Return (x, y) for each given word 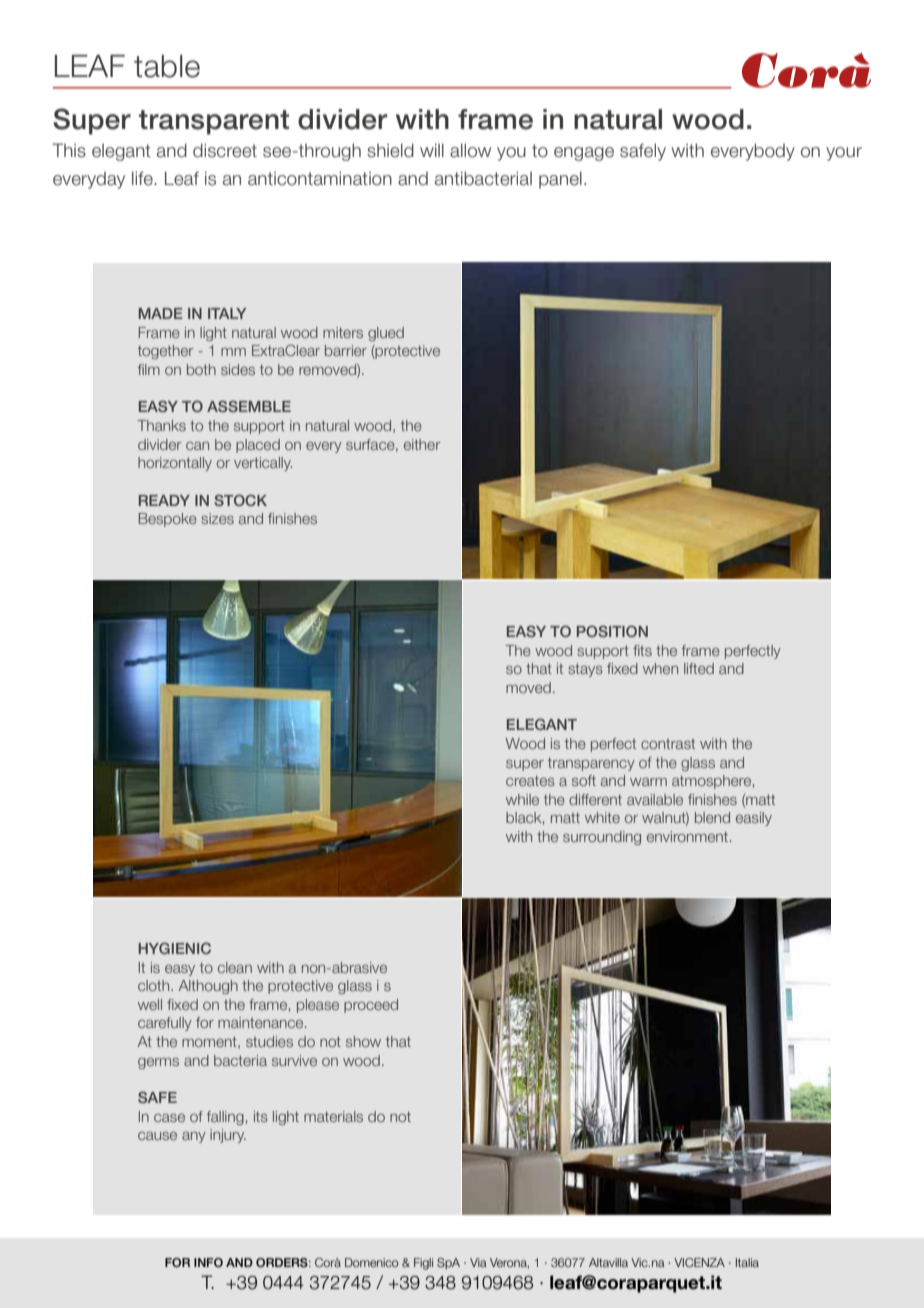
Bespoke (167, 520)
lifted (699, 668)
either (422, 444)
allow (470, 150)
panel (560, 180)
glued (386, 334)
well (150, 1004)
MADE (161, 313)
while (522, 799)
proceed (371, 1006)
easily (754, 819)
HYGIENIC (175, 948)
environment (689, 836)
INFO (208, 1263)
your (844, 154)
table (167, 66)
